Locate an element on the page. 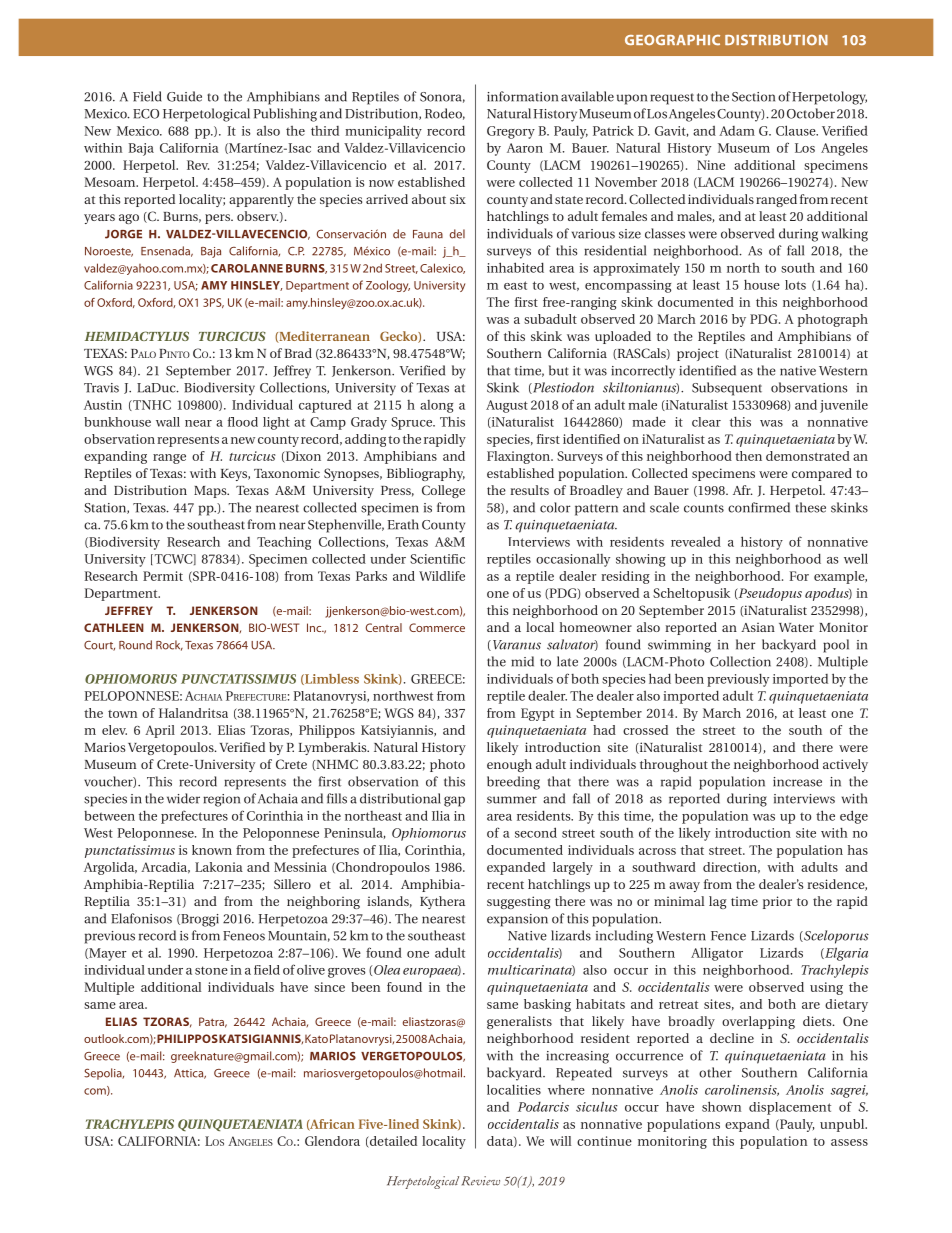  Travis is located at coordinates (101, 388).
